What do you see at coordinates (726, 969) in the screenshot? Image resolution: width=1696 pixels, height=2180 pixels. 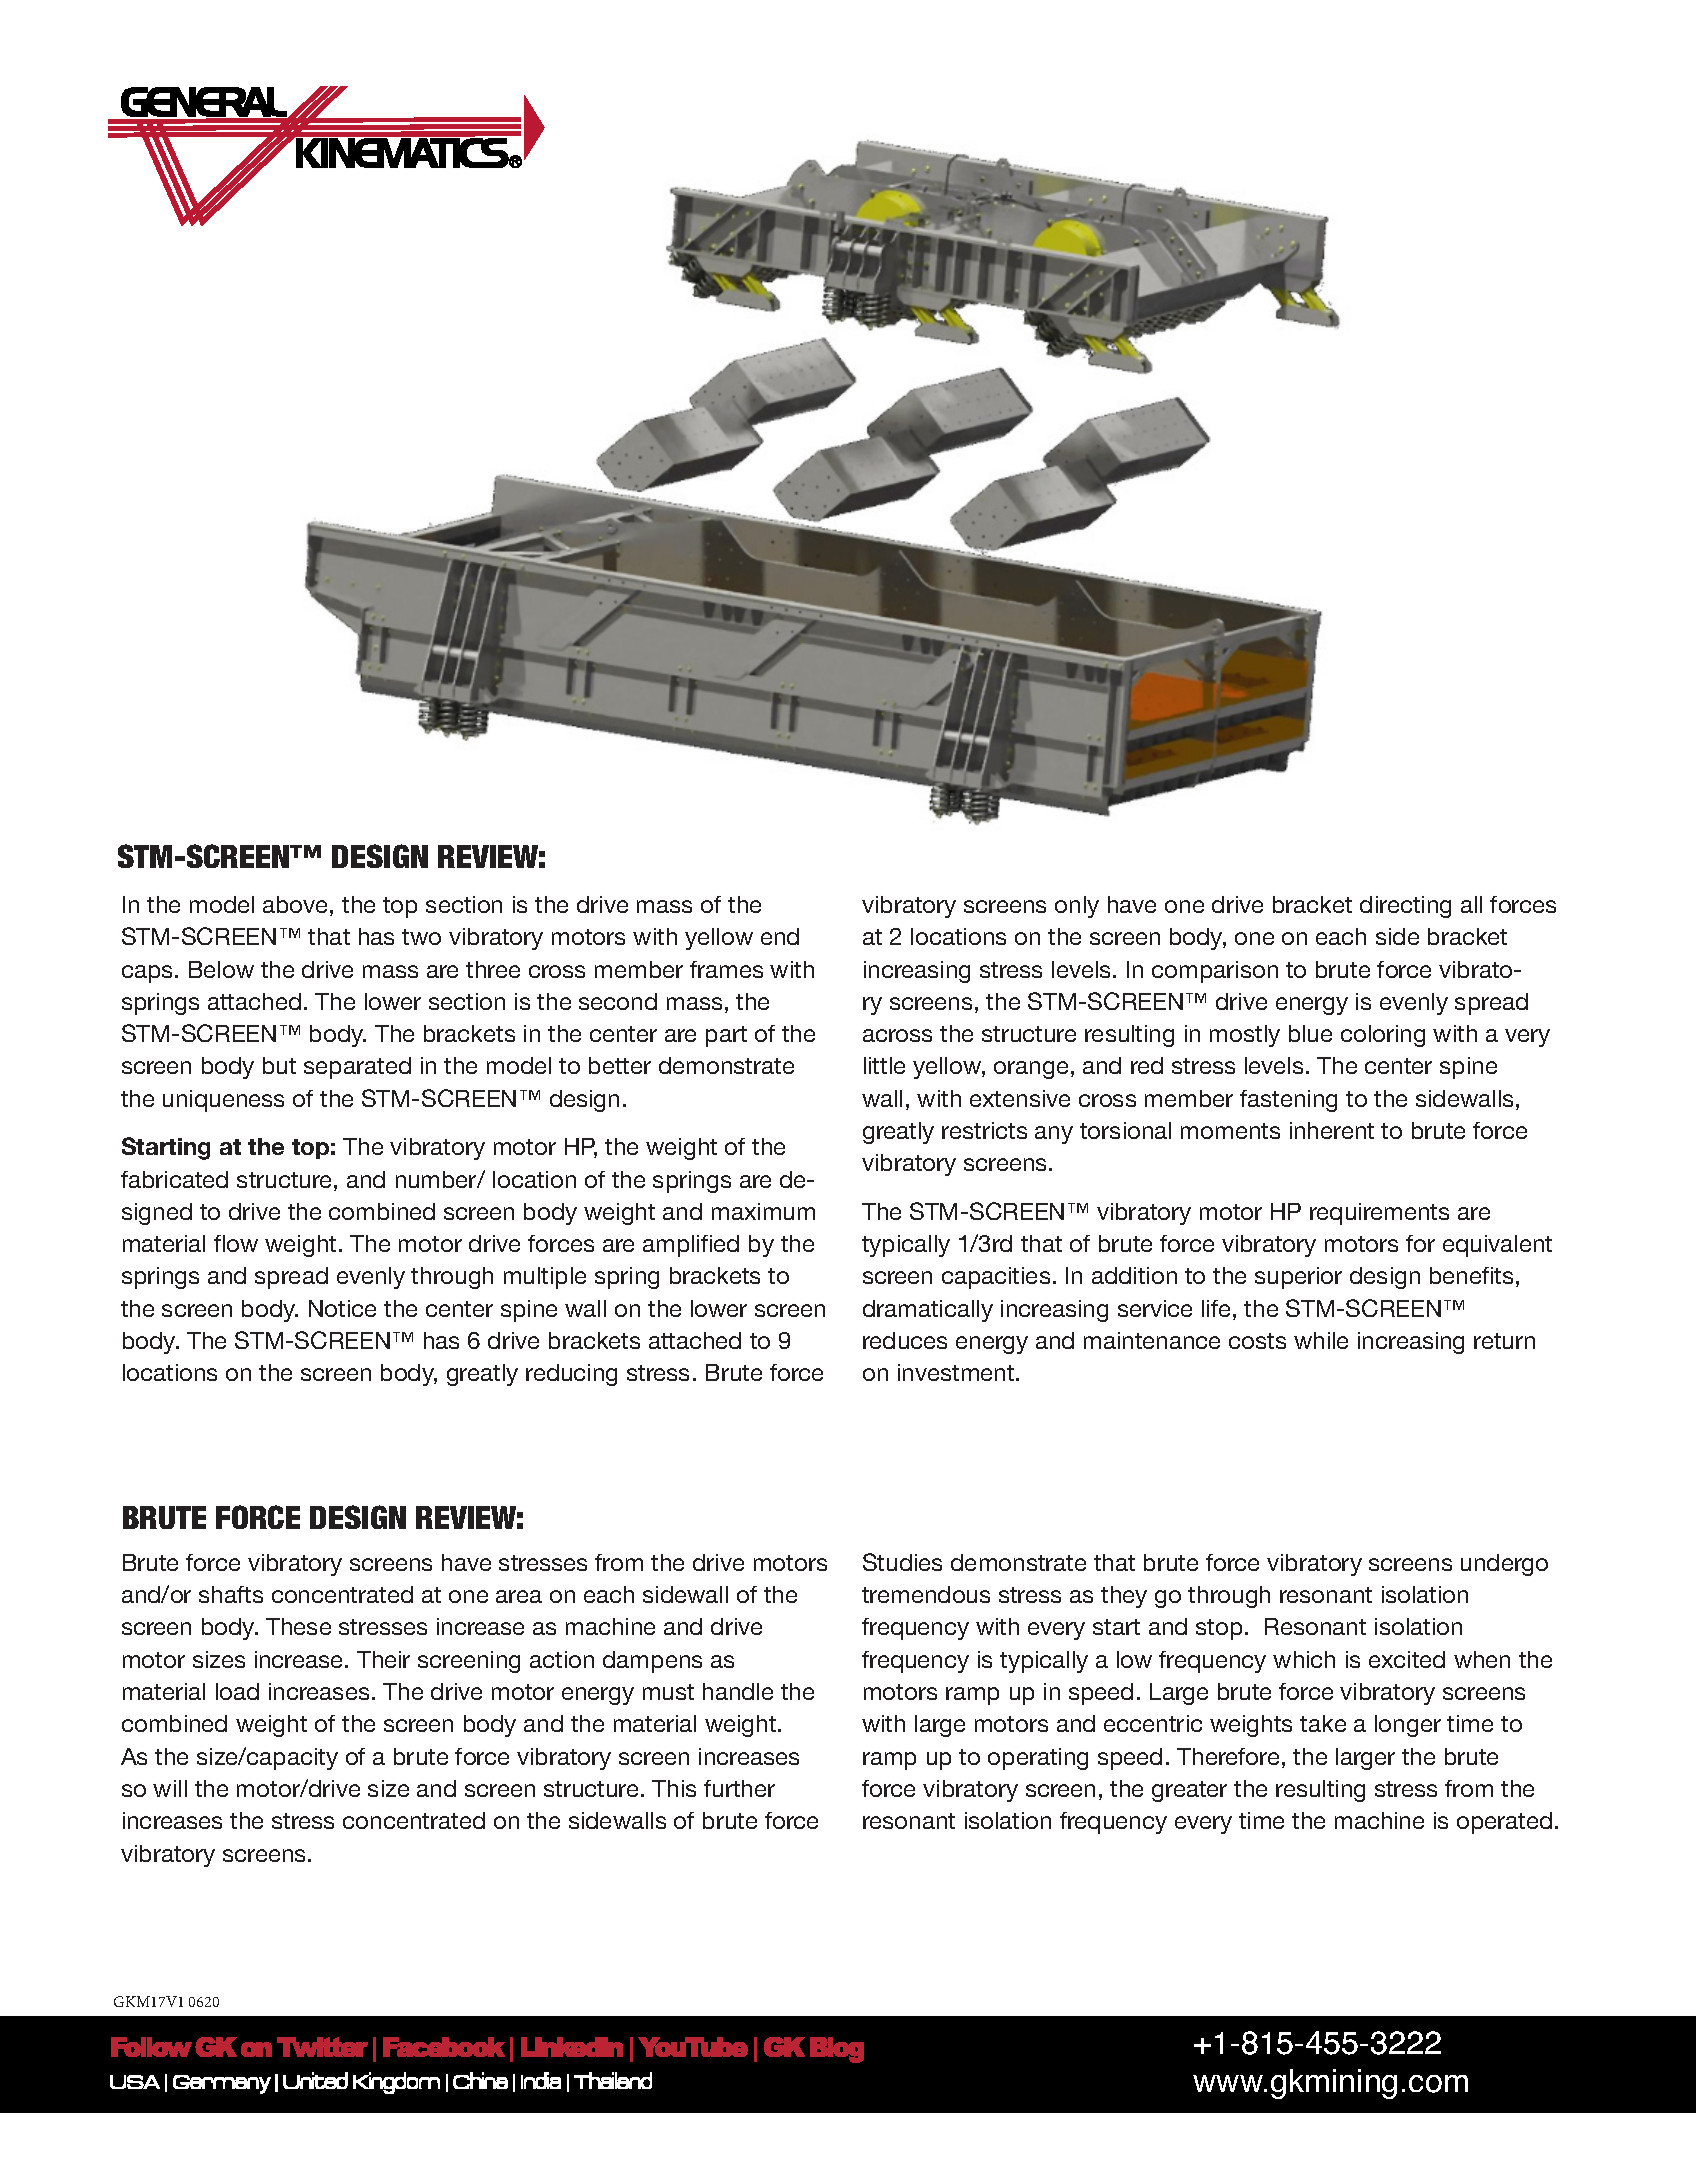 I see `frames` at bounding box center [726, 969].
